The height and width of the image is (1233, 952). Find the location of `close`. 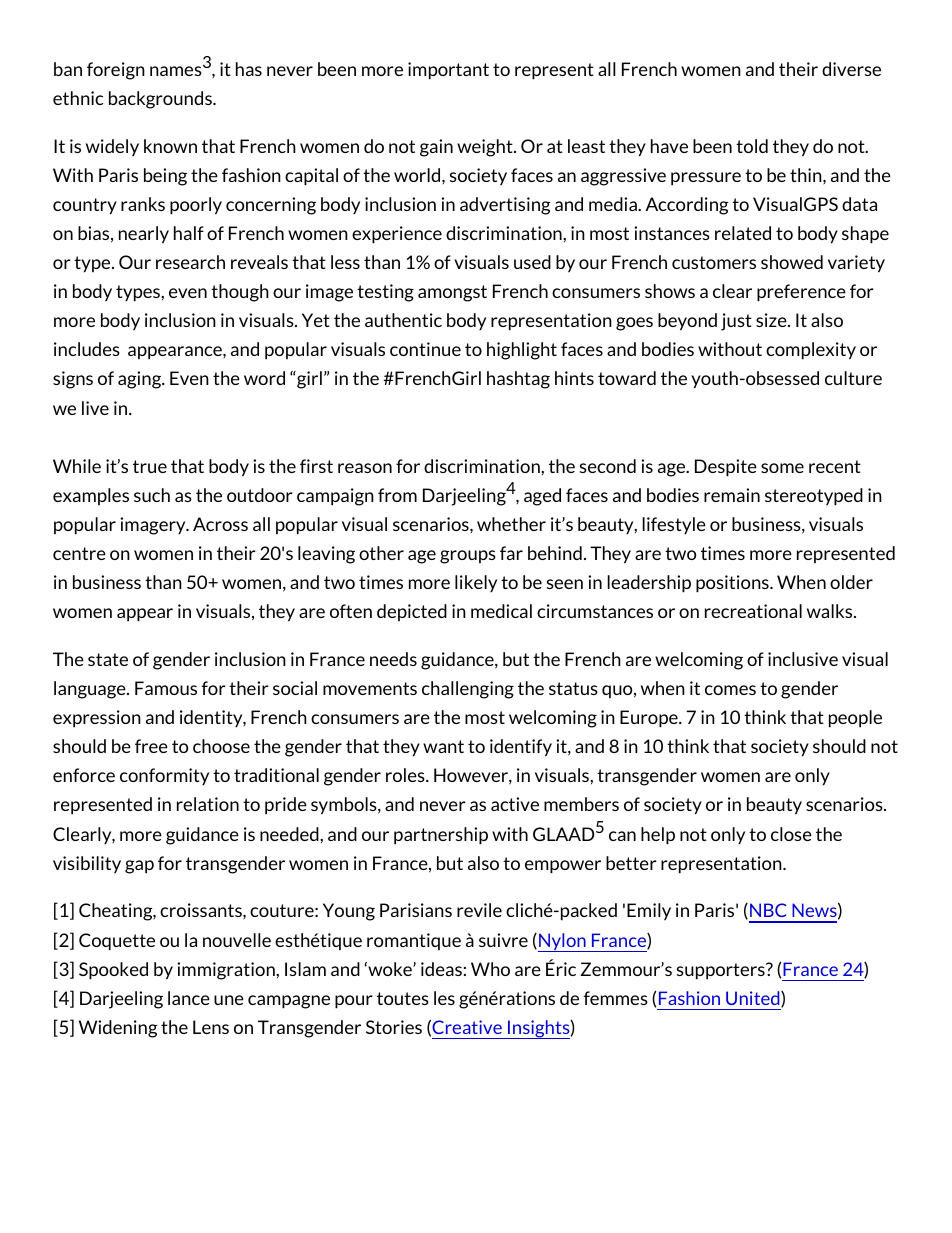

close is located at coordinates (791, 834).
